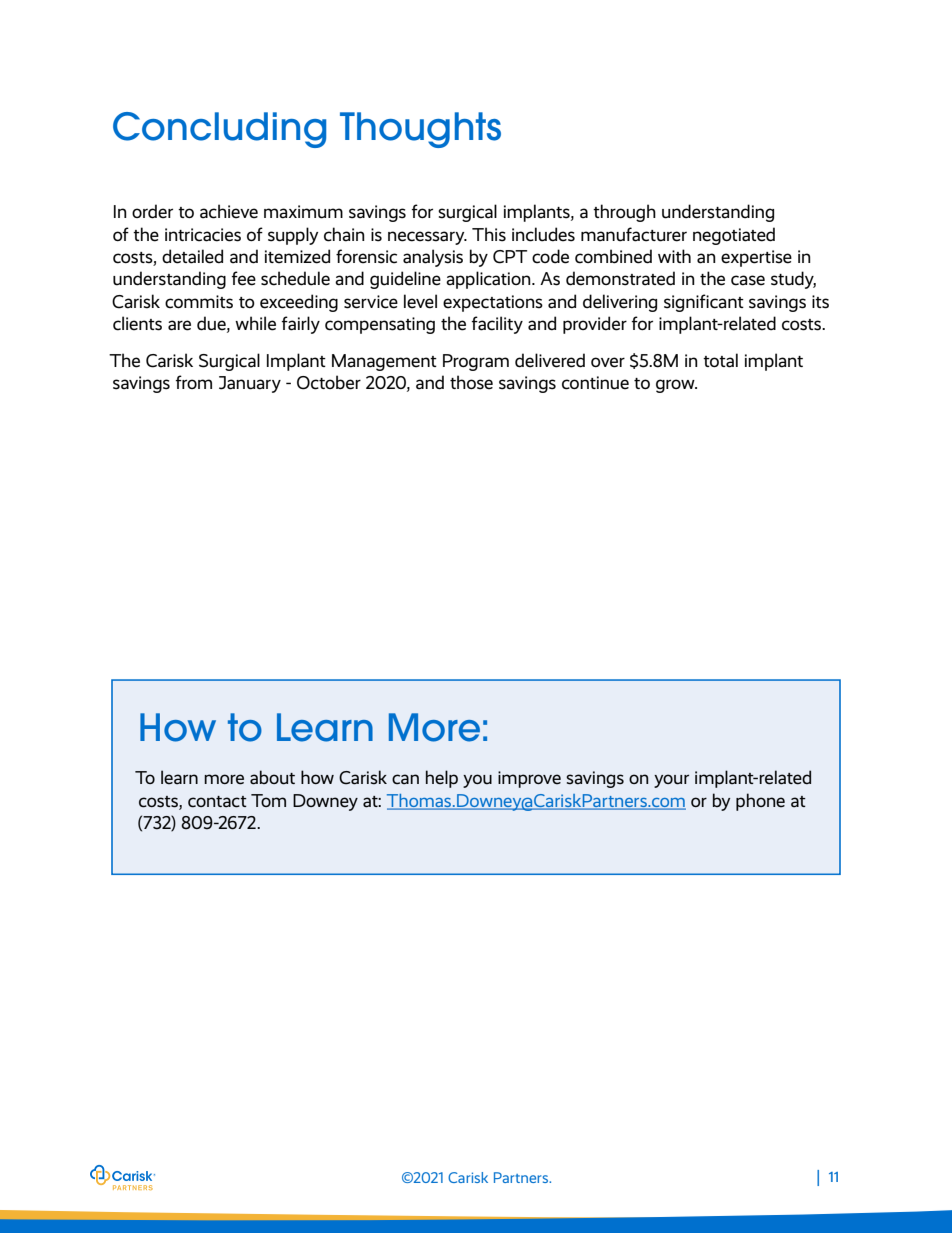  Describe the element at coordinates (471, 382) in the image. I see `those` at that location.
